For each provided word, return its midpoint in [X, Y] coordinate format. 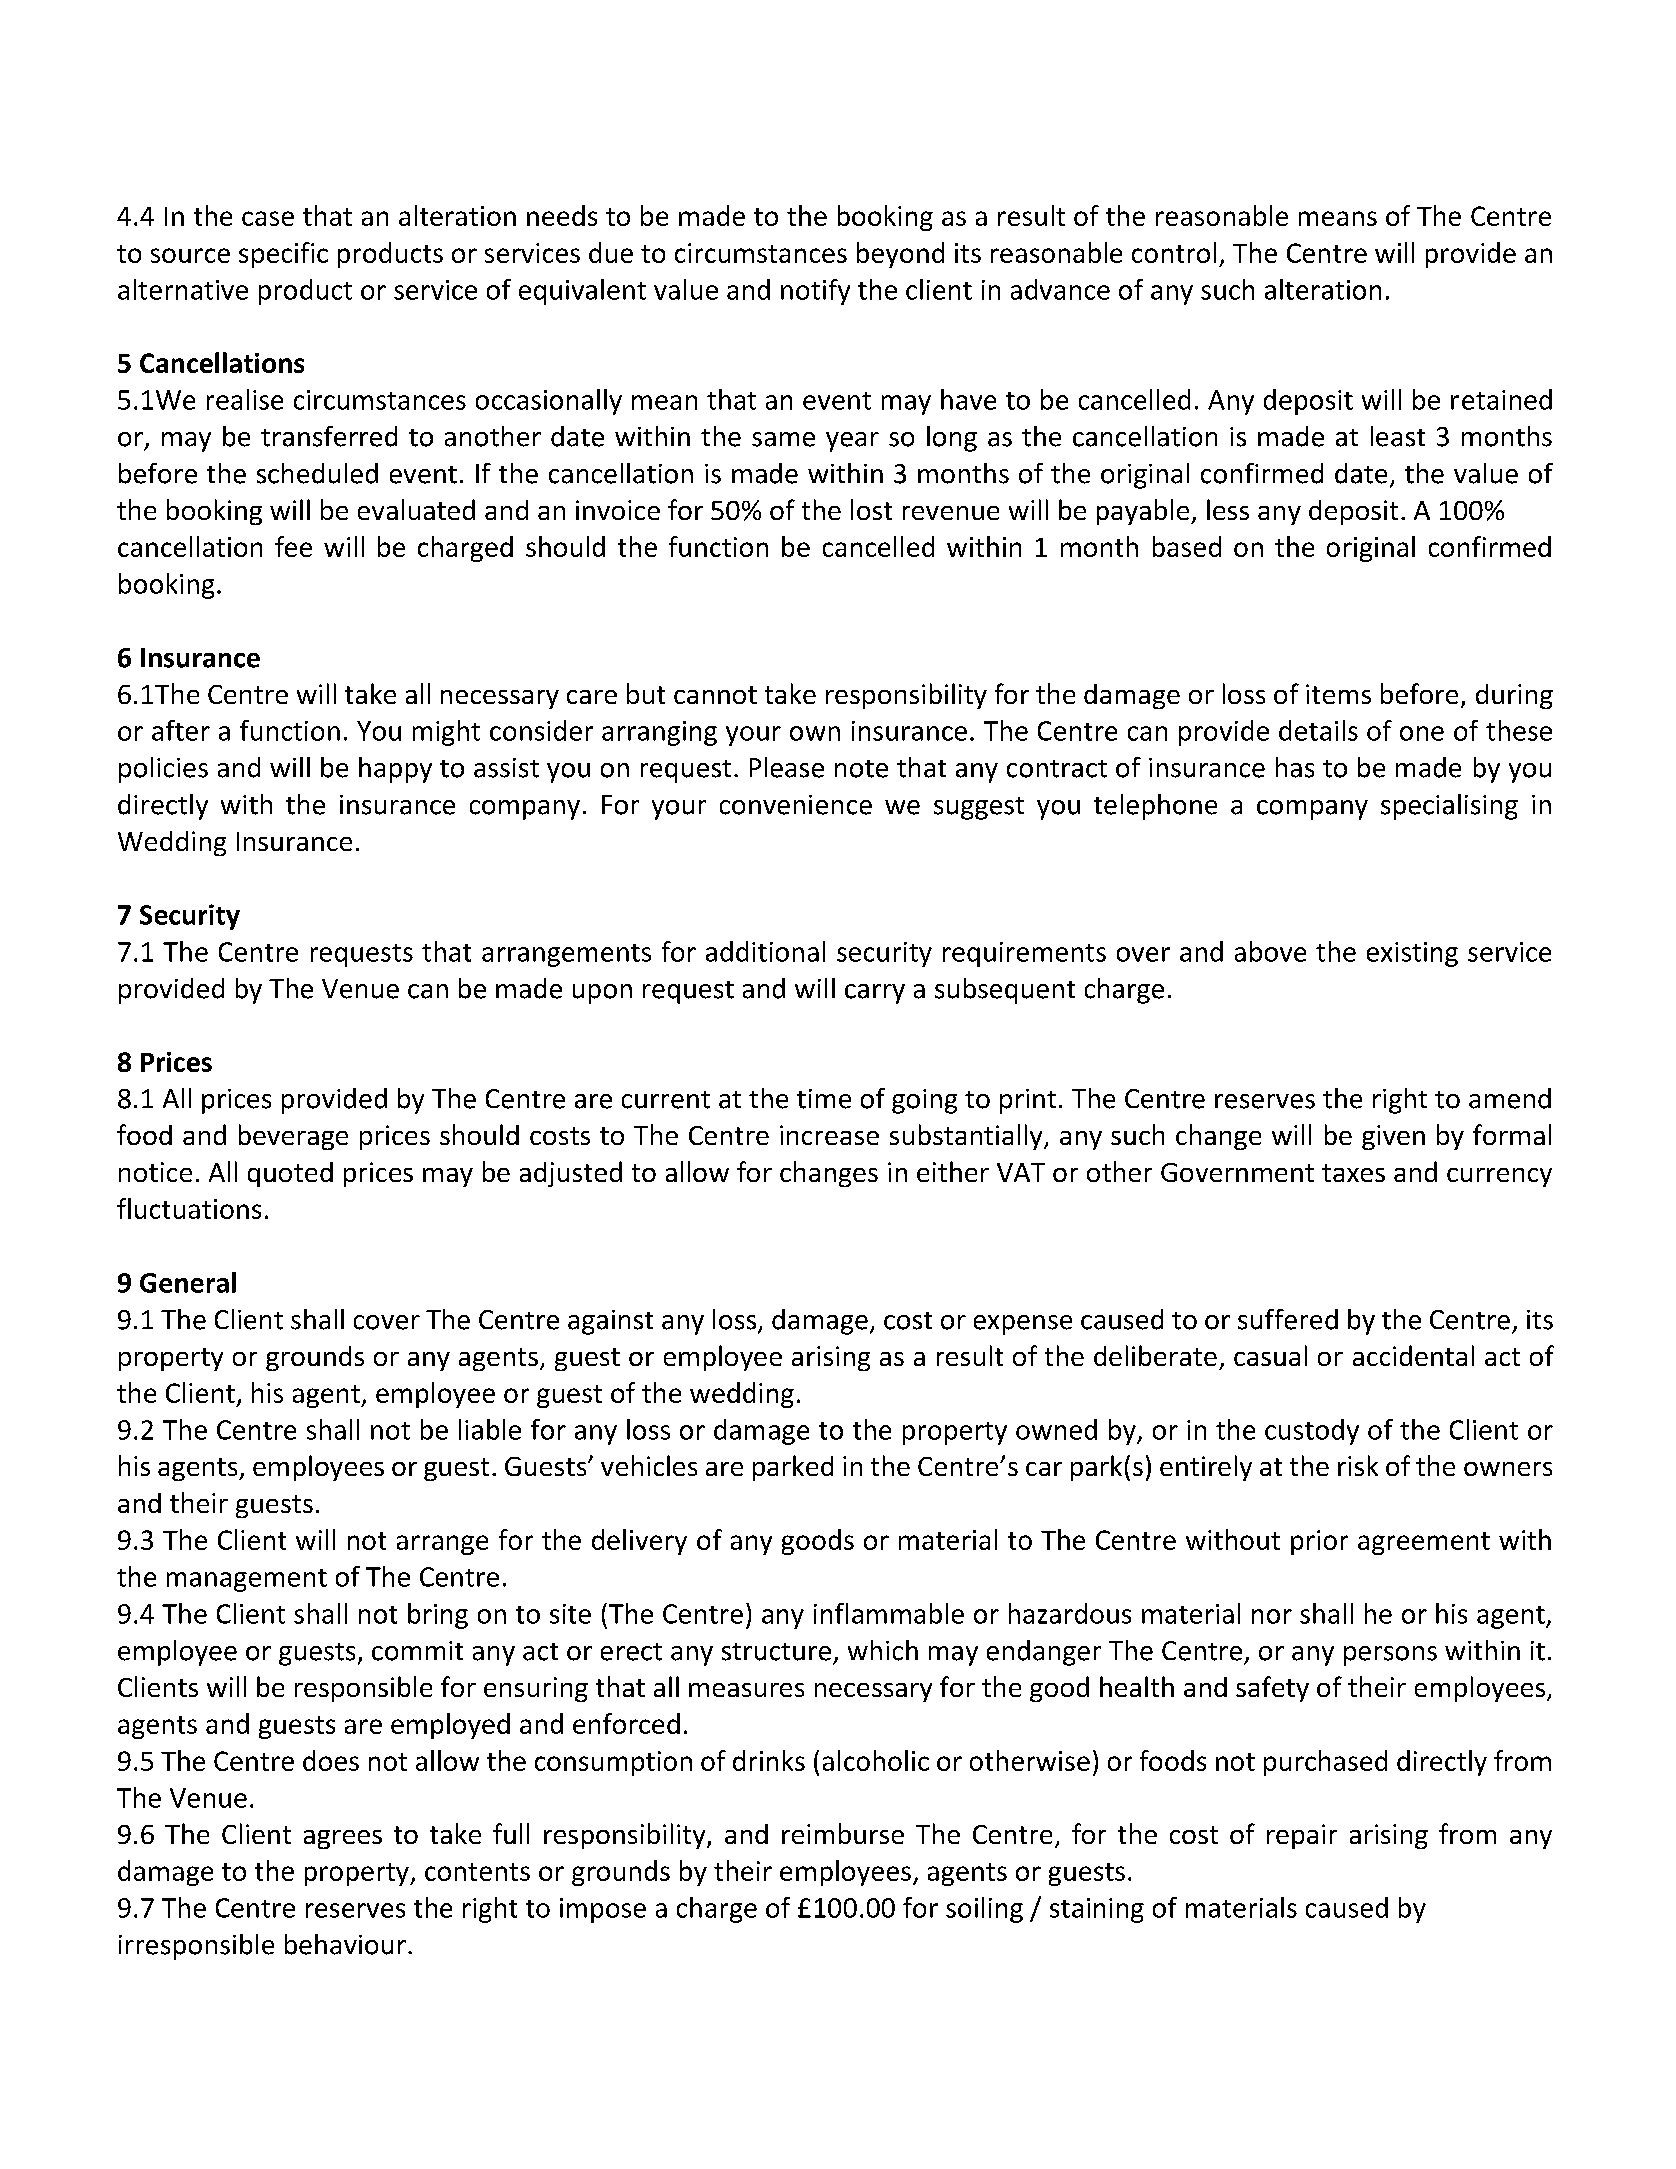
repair [1302, 1836]
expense [1023, 1325]
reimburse [843, 1833]
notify [815, 292]
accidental [1413, 1355]
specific [283, 255]
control [1174, 252]
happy [395, 770]
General [188, 1282]
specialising [1449, 807]
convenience [796, 805]
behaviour [345, 1944]
